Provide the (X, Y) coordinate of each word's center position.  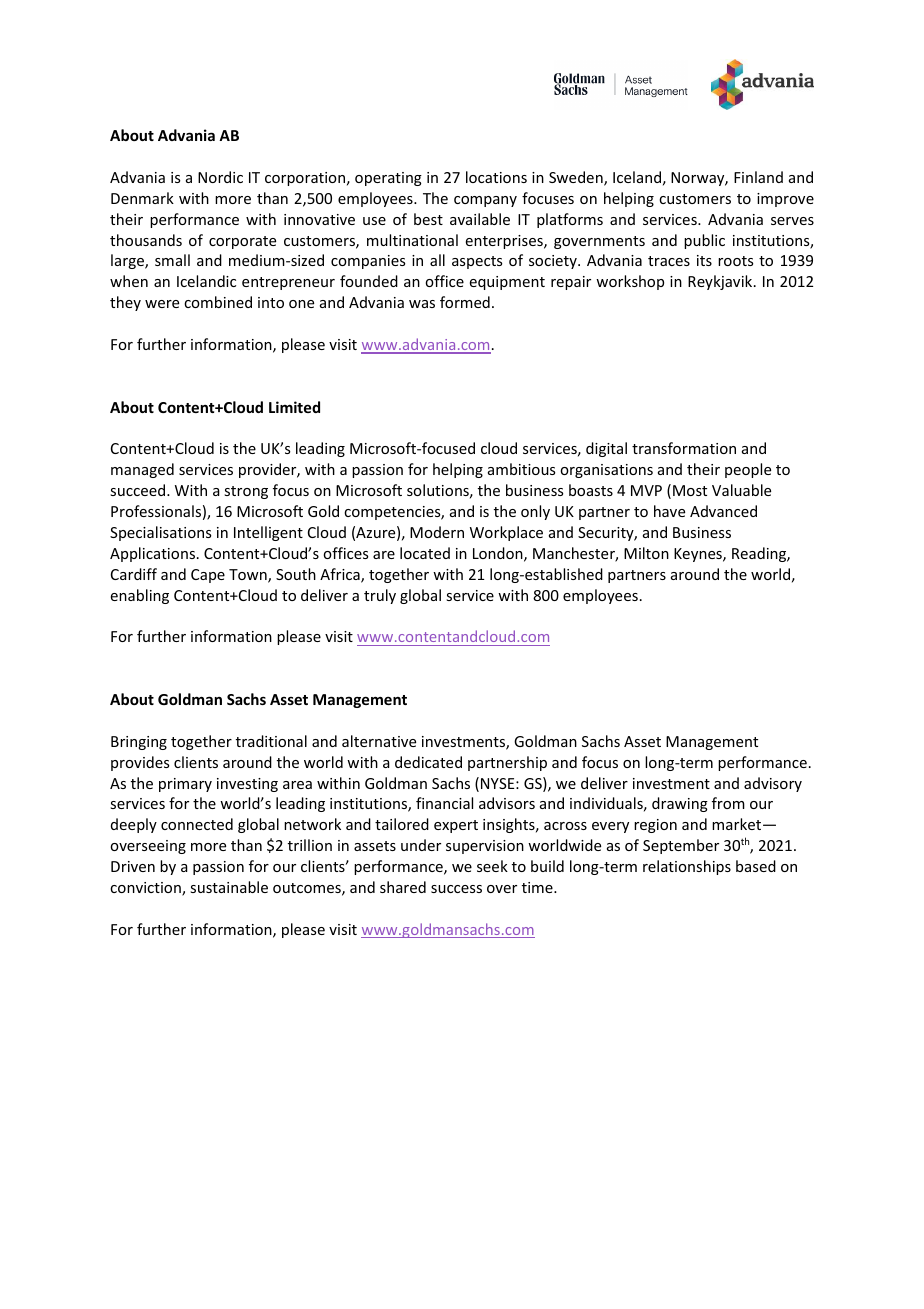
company (485, 201)
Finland (758, 177)
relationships (687, 867)
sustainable (229, 887)
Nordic (220, 177)
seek (492, 866)
